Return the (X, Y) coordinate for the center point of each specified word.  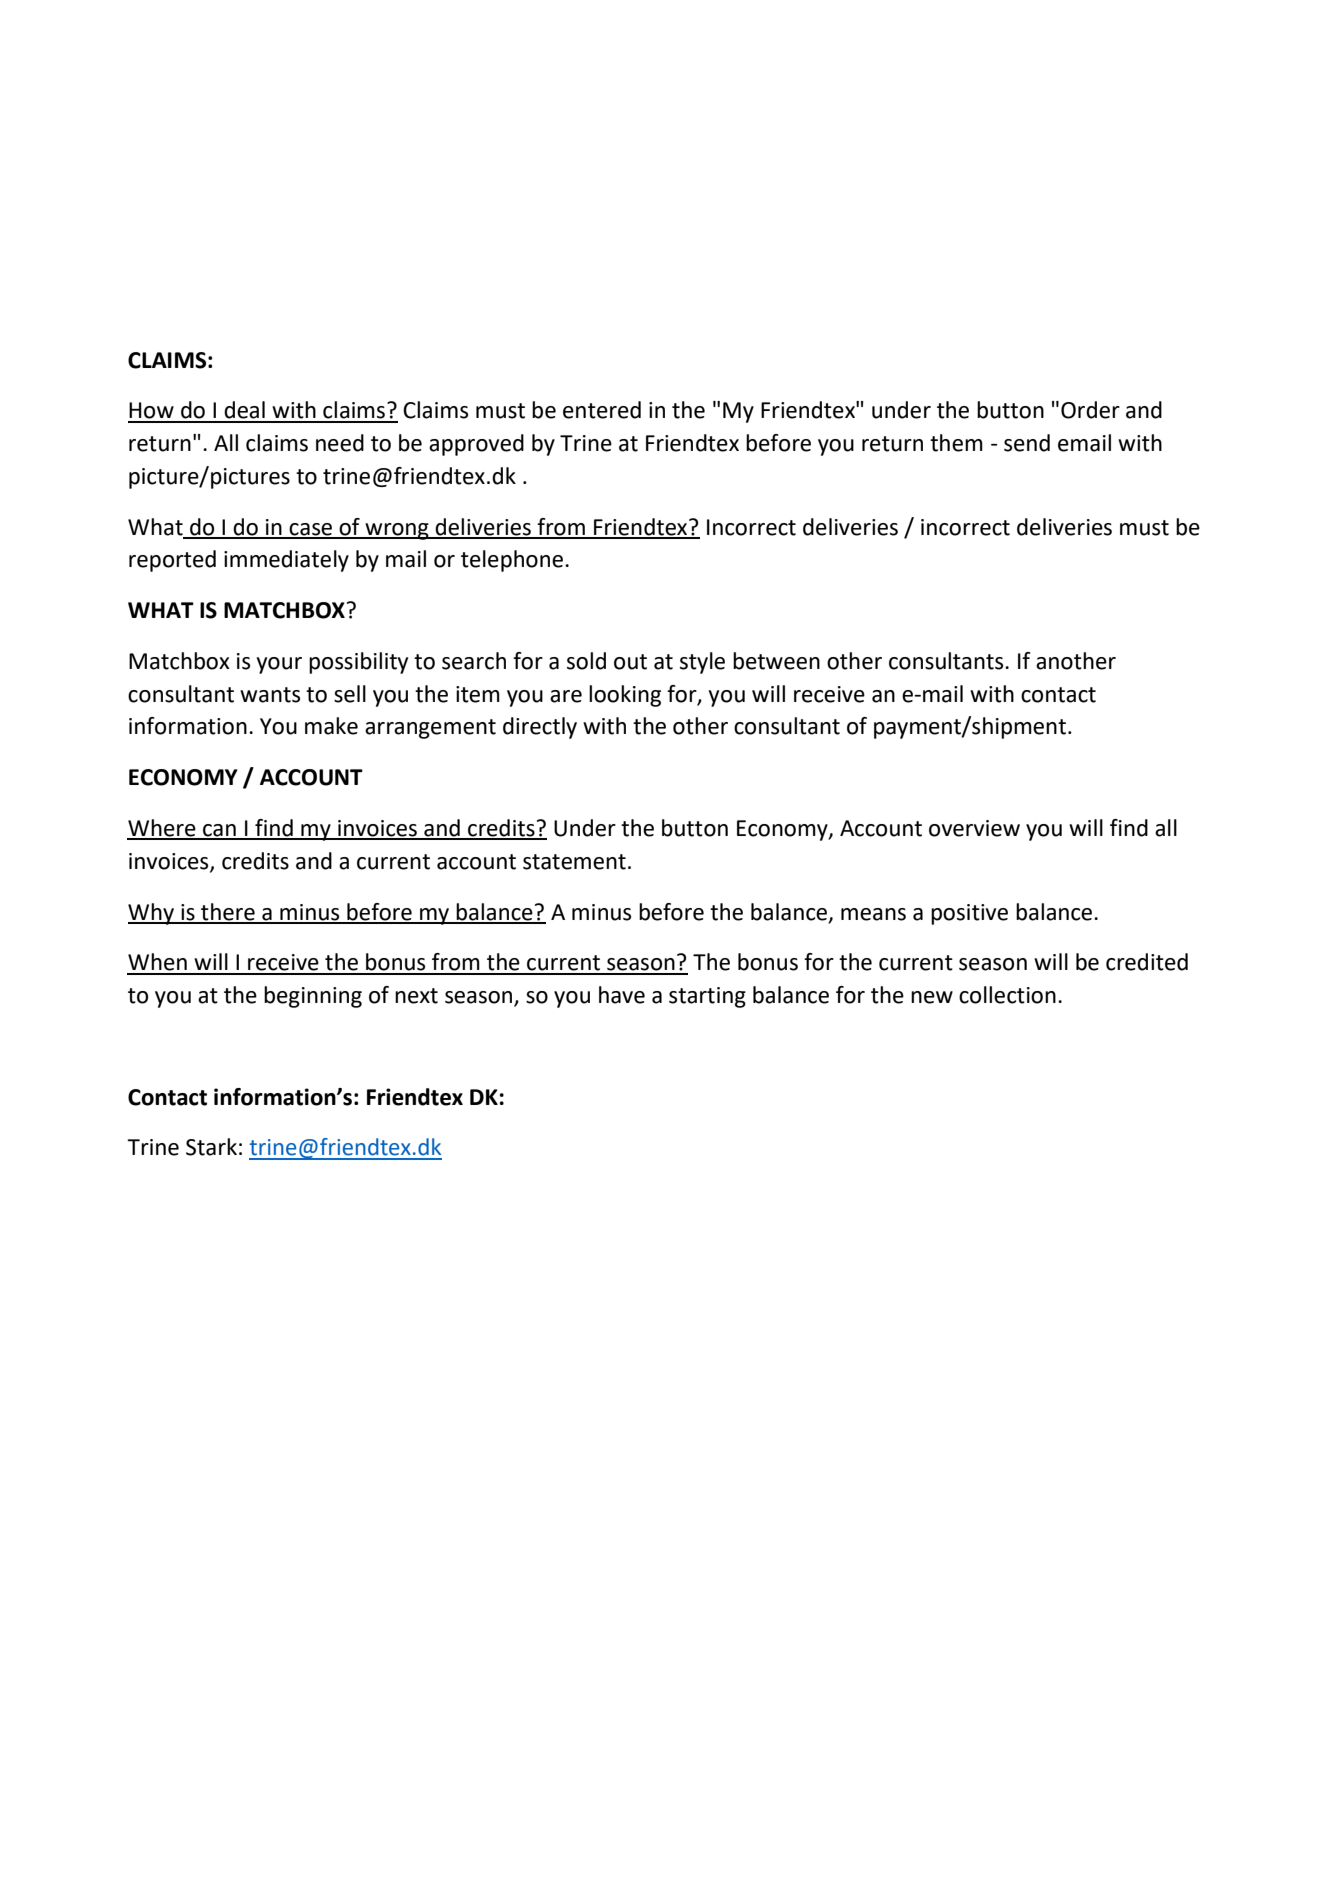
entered (602, 410)
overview (974, 828)
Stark (211, 1147)
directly (540, 728)
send (1027, 443)
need (340, 443)
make (331, 726)
